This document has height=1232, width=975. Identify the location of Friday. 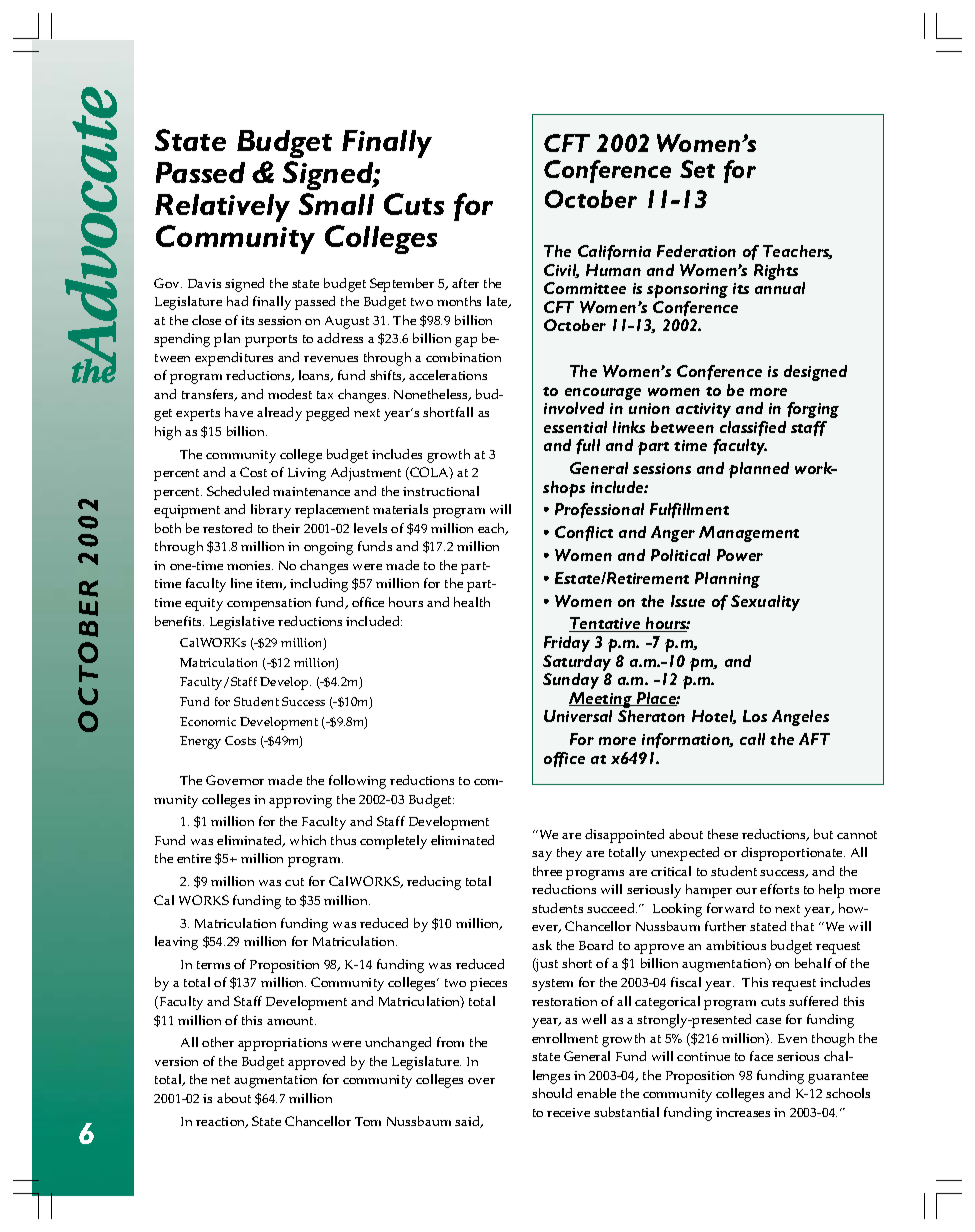
(567, 644).
